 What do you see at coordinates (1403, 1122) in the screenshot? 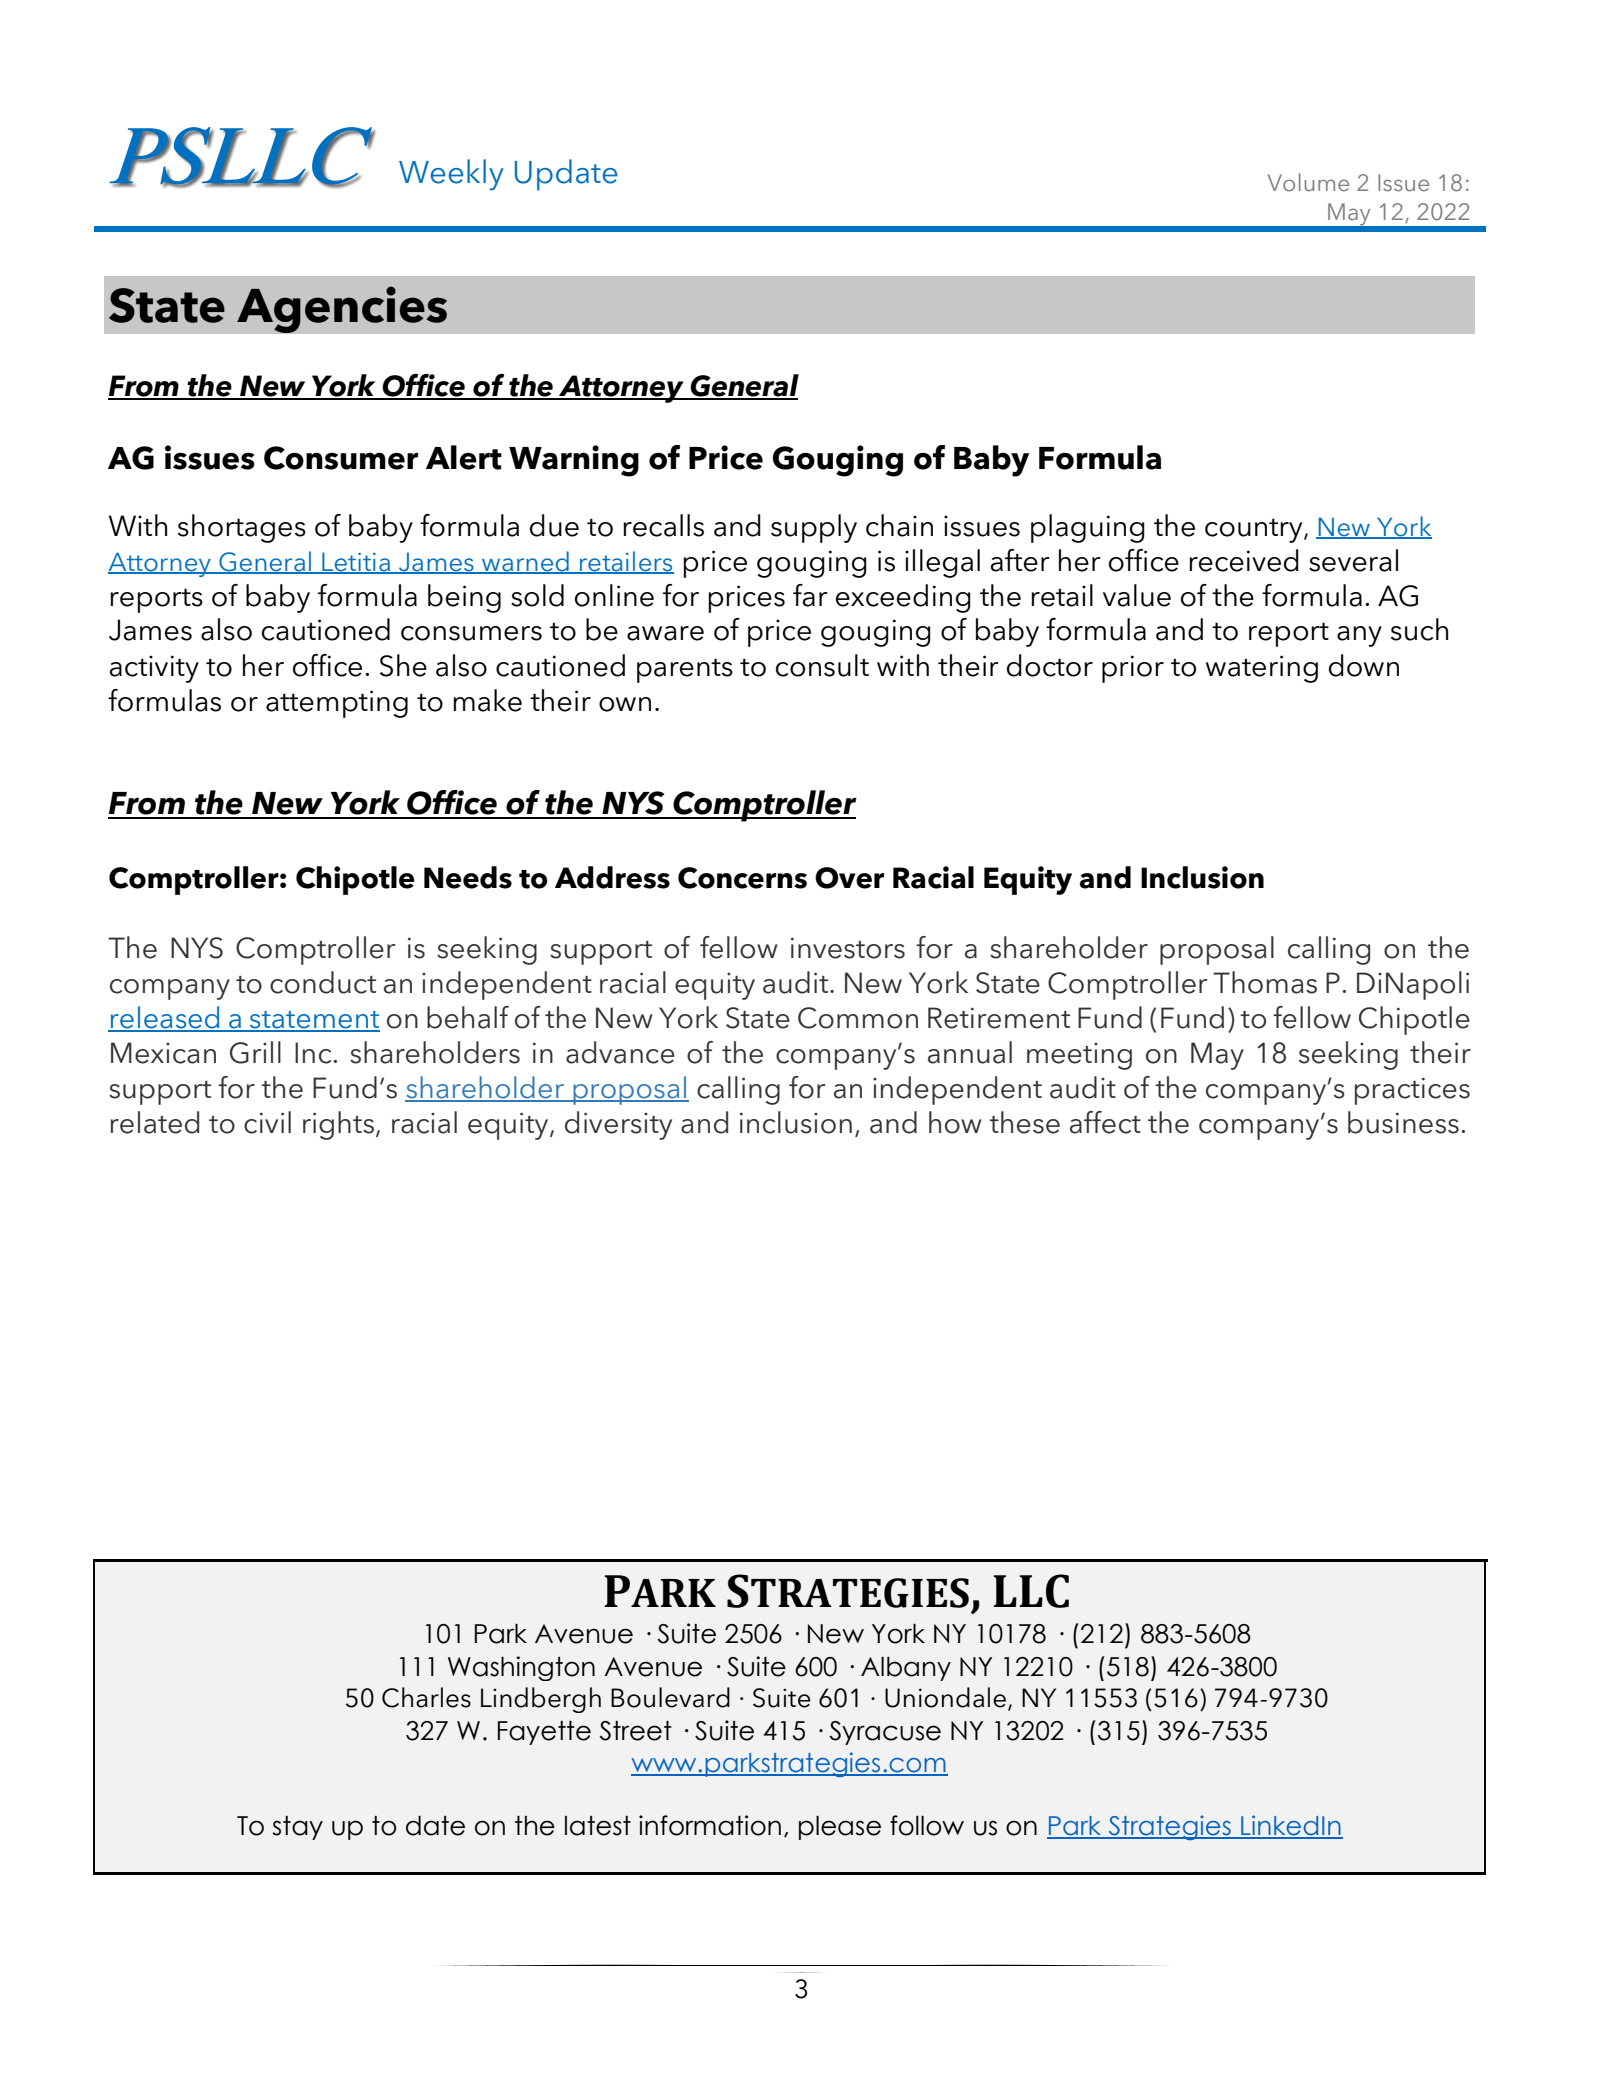
I see `business` at bounding box center [1403, 1122].
